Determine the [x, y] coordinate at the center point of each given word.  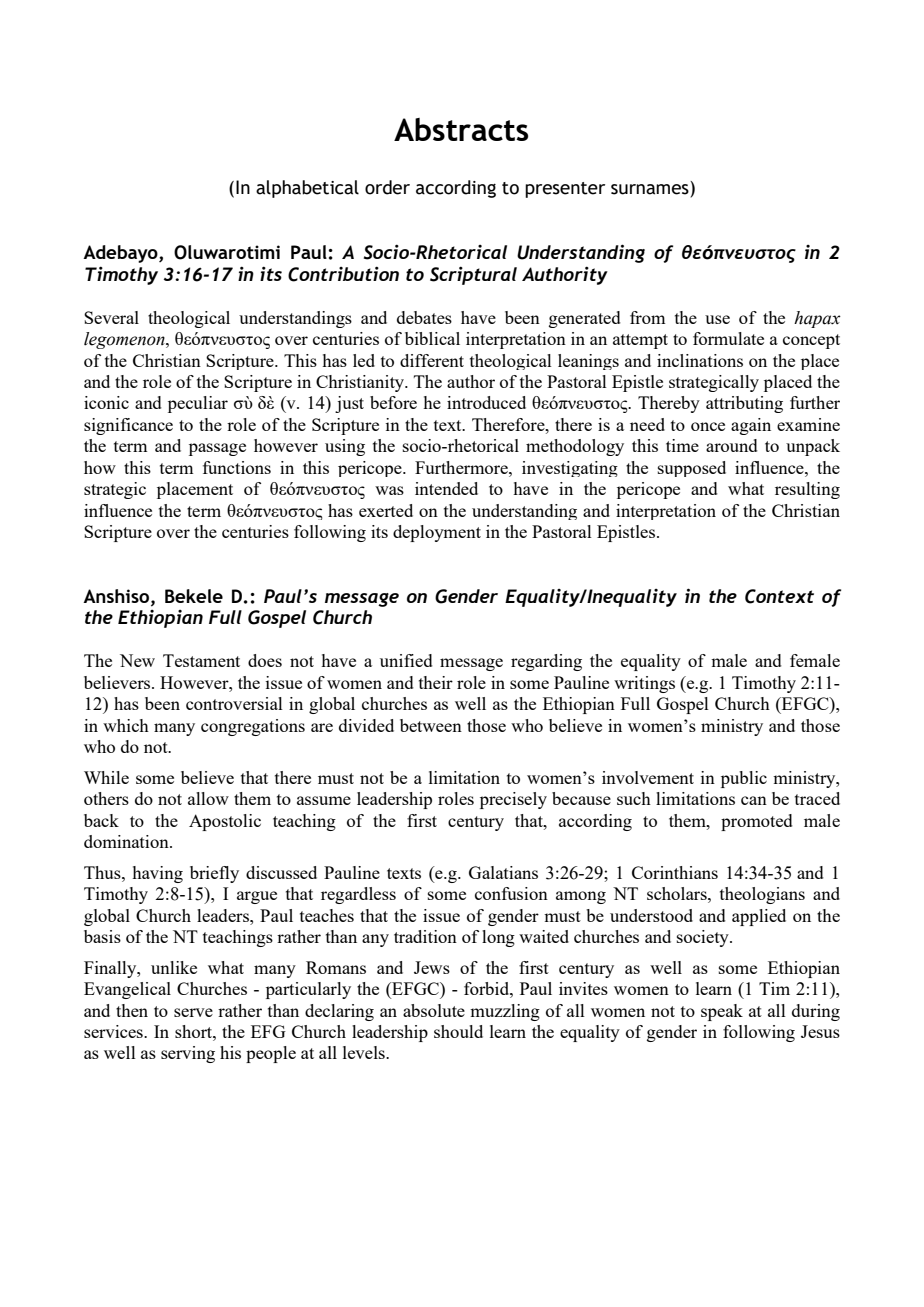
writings [644, 684]
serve [193, 1012]
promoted [757, 822]
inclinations [700, 360]
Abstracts [461, 129]
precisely [513, 800]
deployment [437, 533]
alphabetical [307, 189]
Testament [201, 660]
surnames [650, 189]
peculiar [198, 404]
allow [208, 798]
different [432, 360]
